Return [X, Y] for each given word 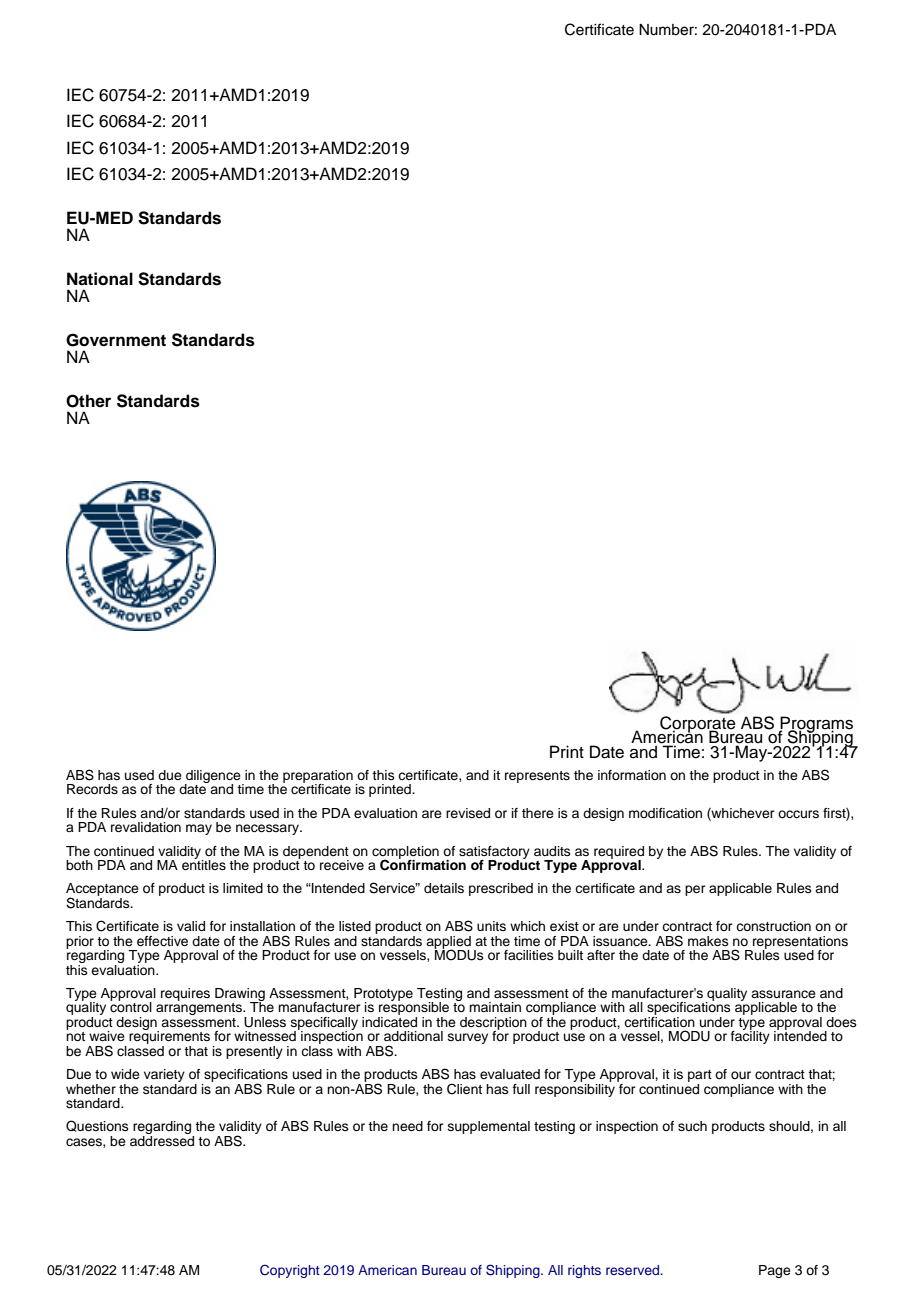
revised [468, 813]
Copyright [290, 1271]
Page [775, 1271]
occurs [798, 814]
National [100, 279]
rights [584, 1271]
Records [92, 789]
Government [116, 340]
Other [88, 401]
